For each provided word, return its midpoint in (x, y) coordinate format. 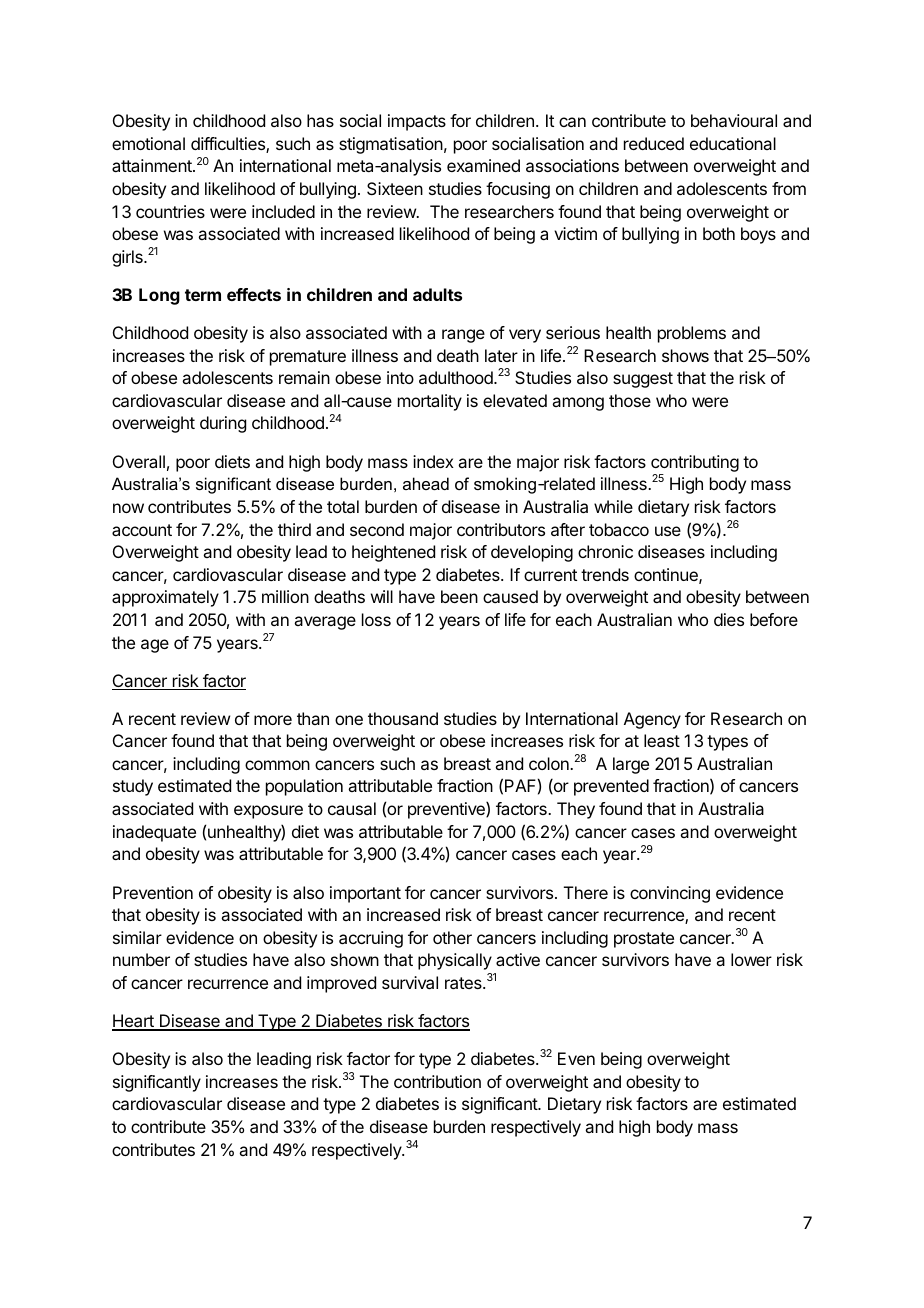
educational (733, 143)
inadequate (154, 833)
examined (483, 165)
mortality (430, 402)
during (223, 424)
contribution (437, 1081)
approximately (165, 598)
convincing (670, 894)
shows (685, 355)
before (774, 619)
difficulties (229, 145)
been (459, 596)
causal (352, 808)
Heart (134, 1022)
